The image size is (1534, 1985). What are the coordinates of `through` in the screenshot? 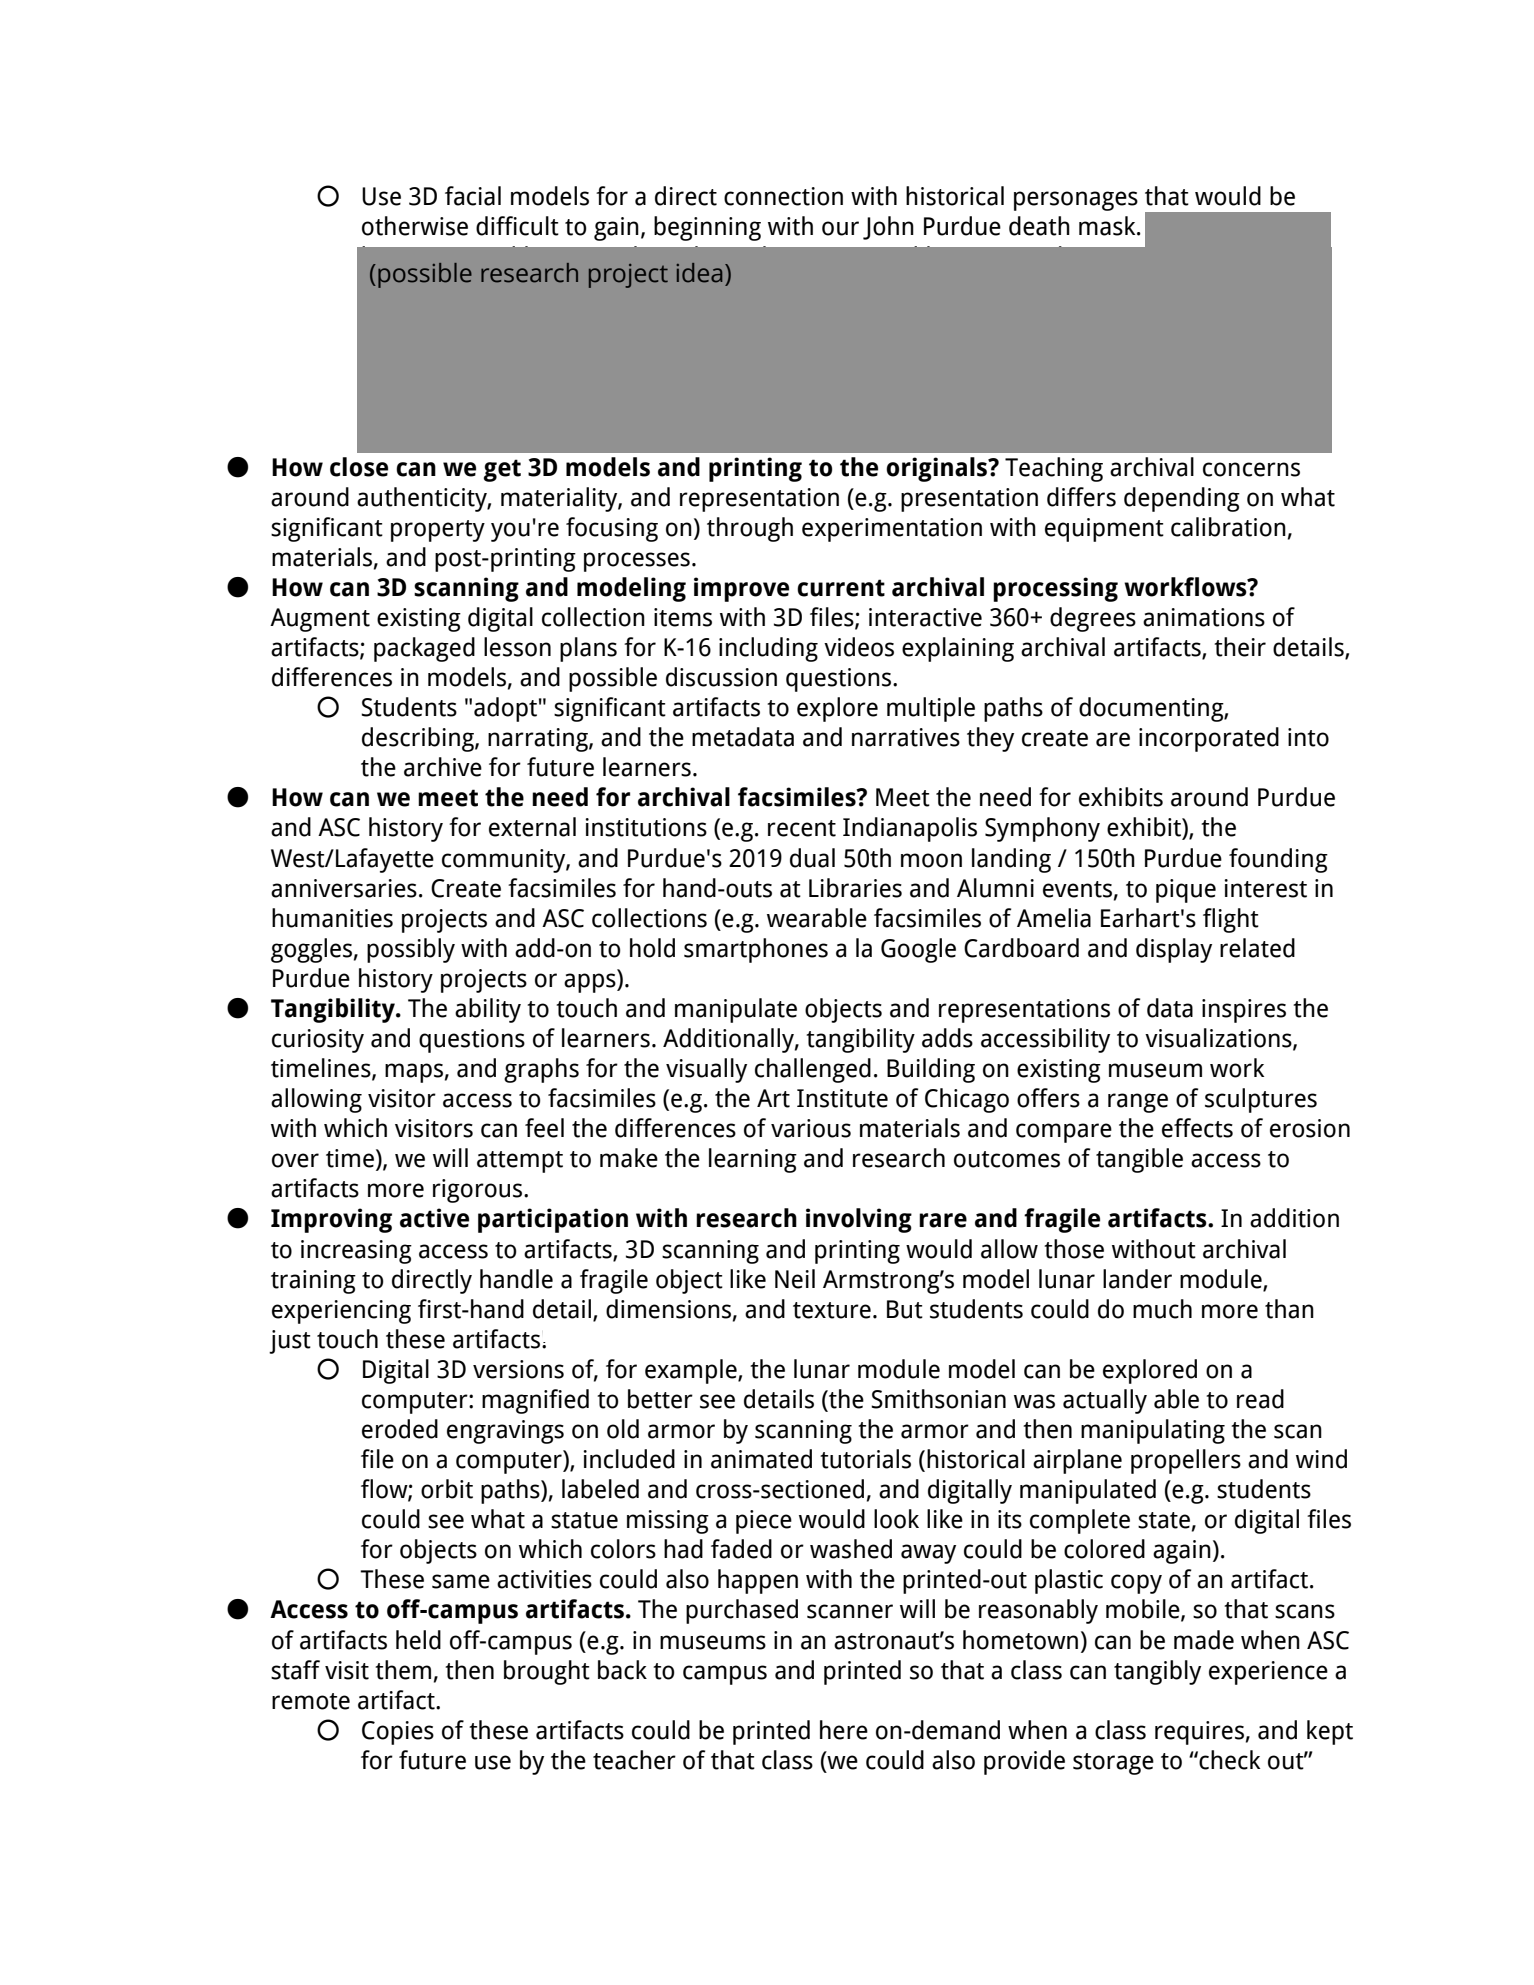 It's located at (750, 529).
